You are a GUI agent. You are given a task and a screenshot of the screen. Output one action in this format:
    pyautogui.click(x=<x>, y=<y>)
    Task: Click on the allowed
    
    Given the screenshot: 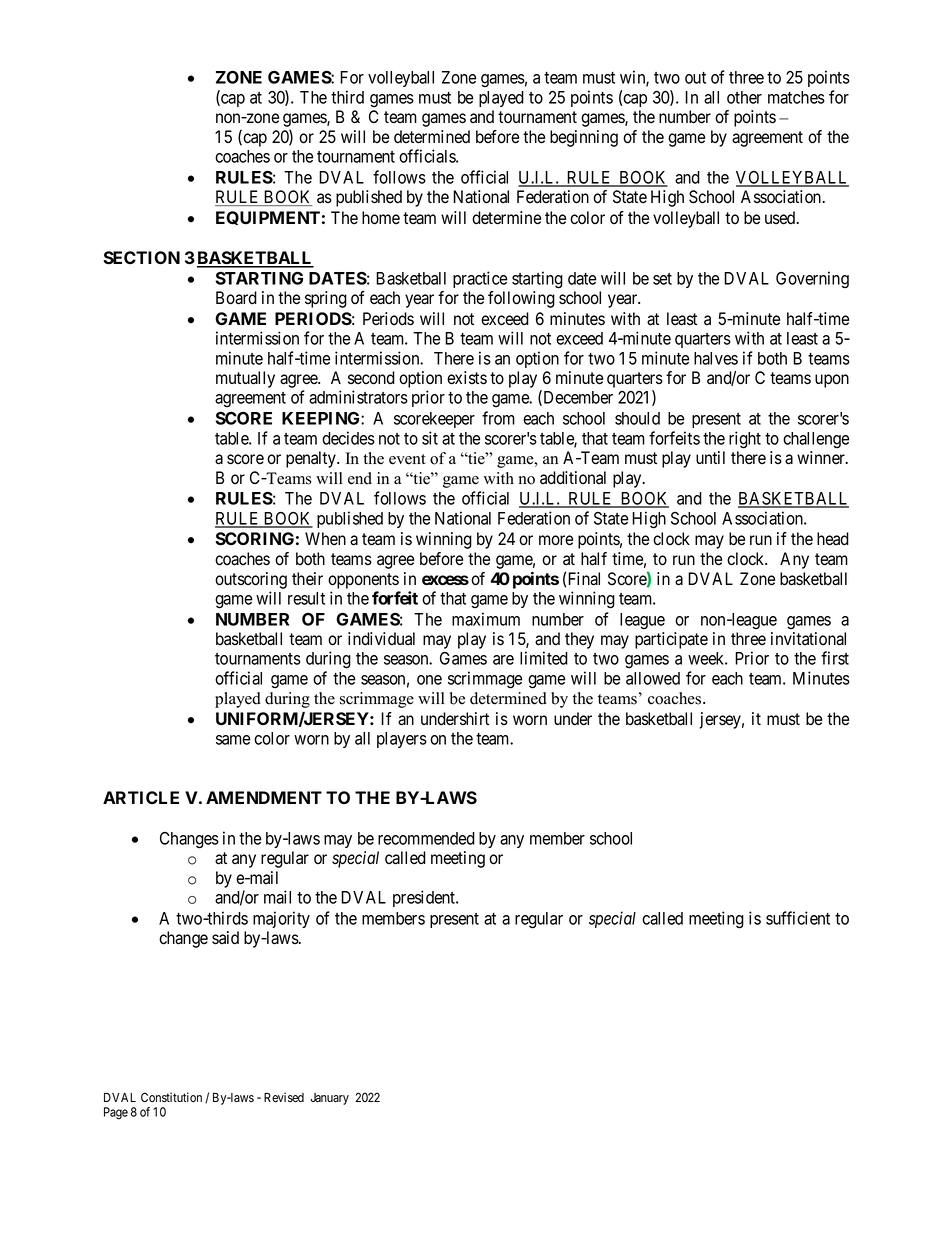 What is the action you would take?
    pyautogui.click(x=653, y=678)
